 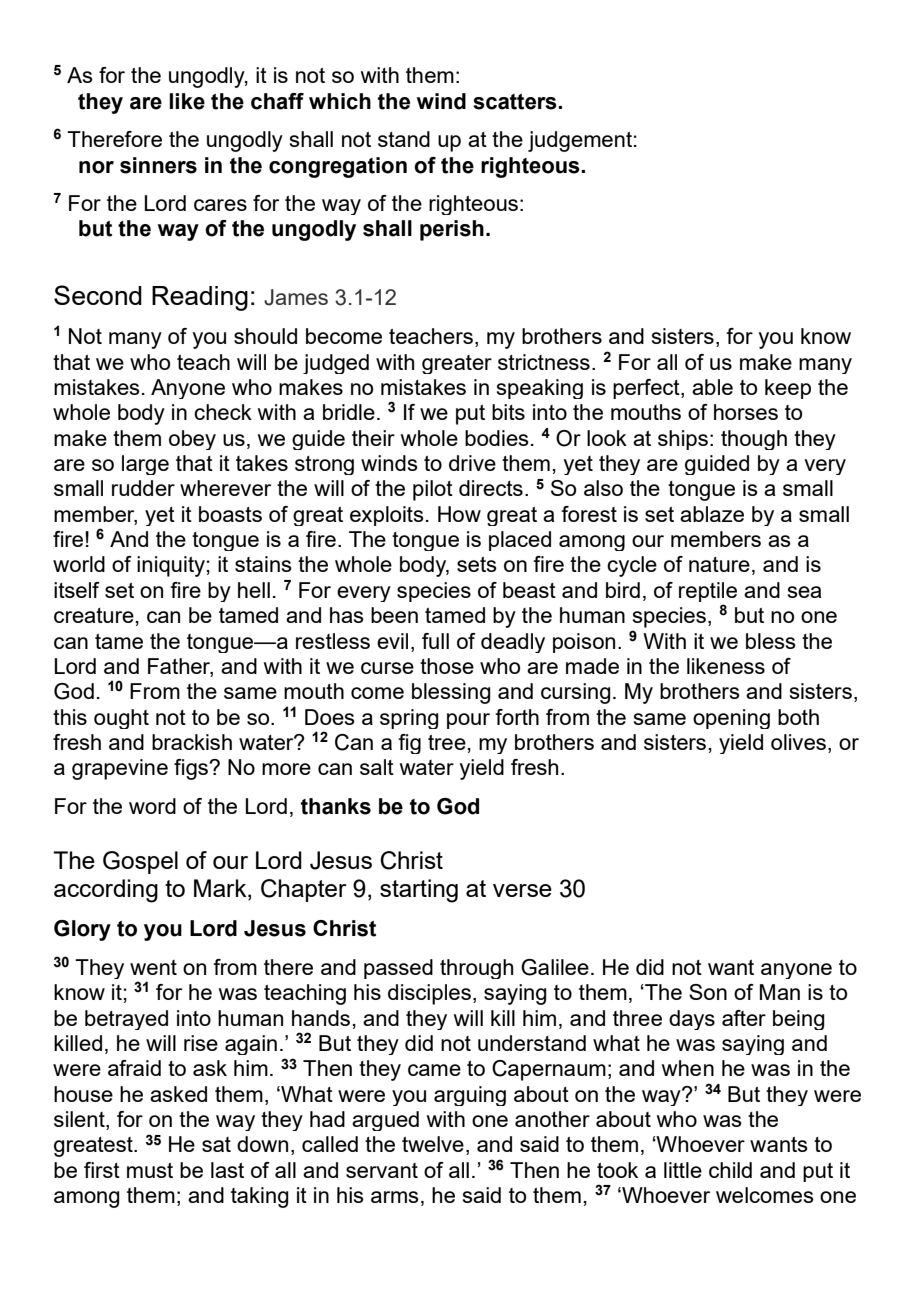 What do you see at coordinates (158, 165) in the image?
I see `sinners` at bounding box center [158, 165].
